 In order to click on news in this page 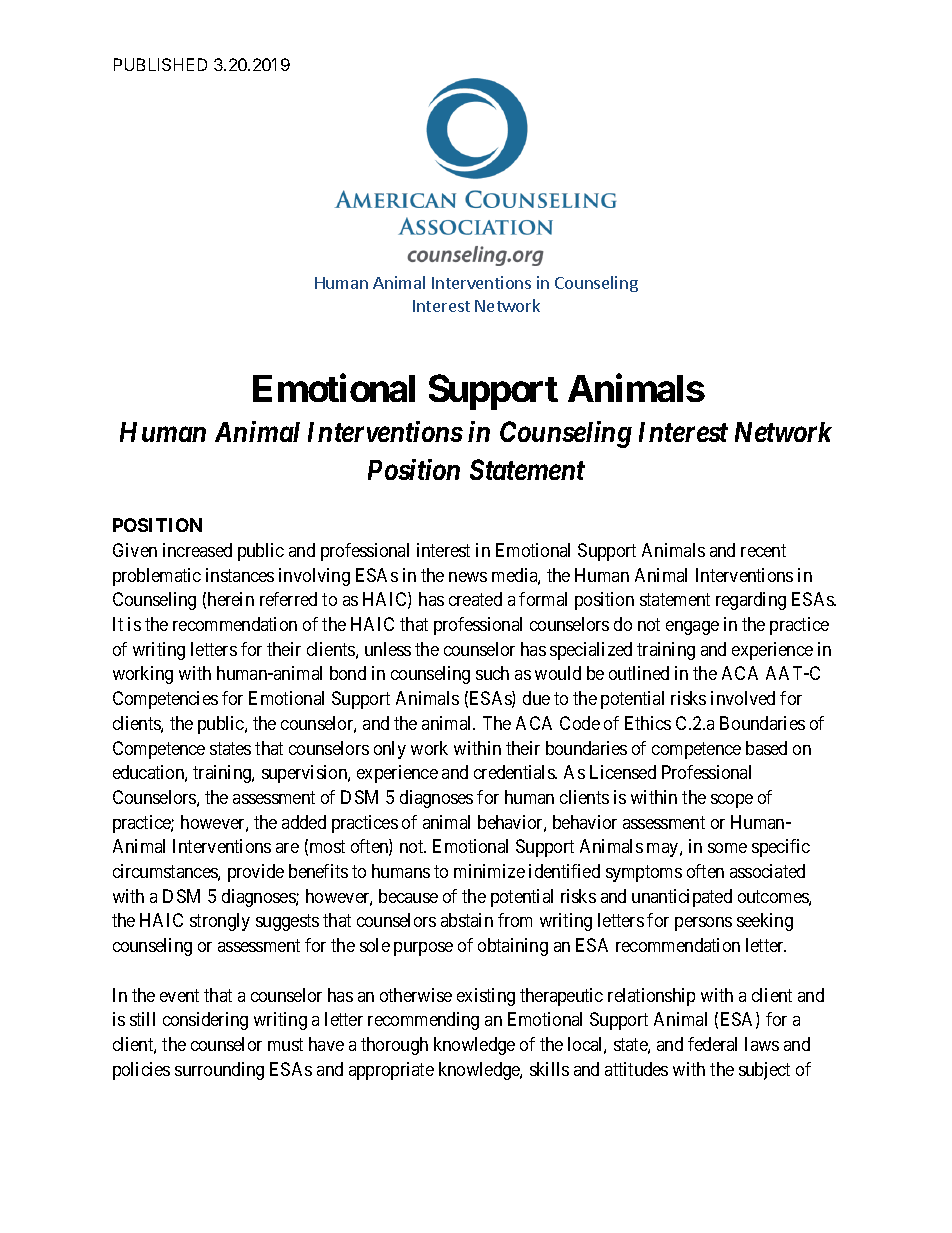, I will do `click(468, 577)`.
